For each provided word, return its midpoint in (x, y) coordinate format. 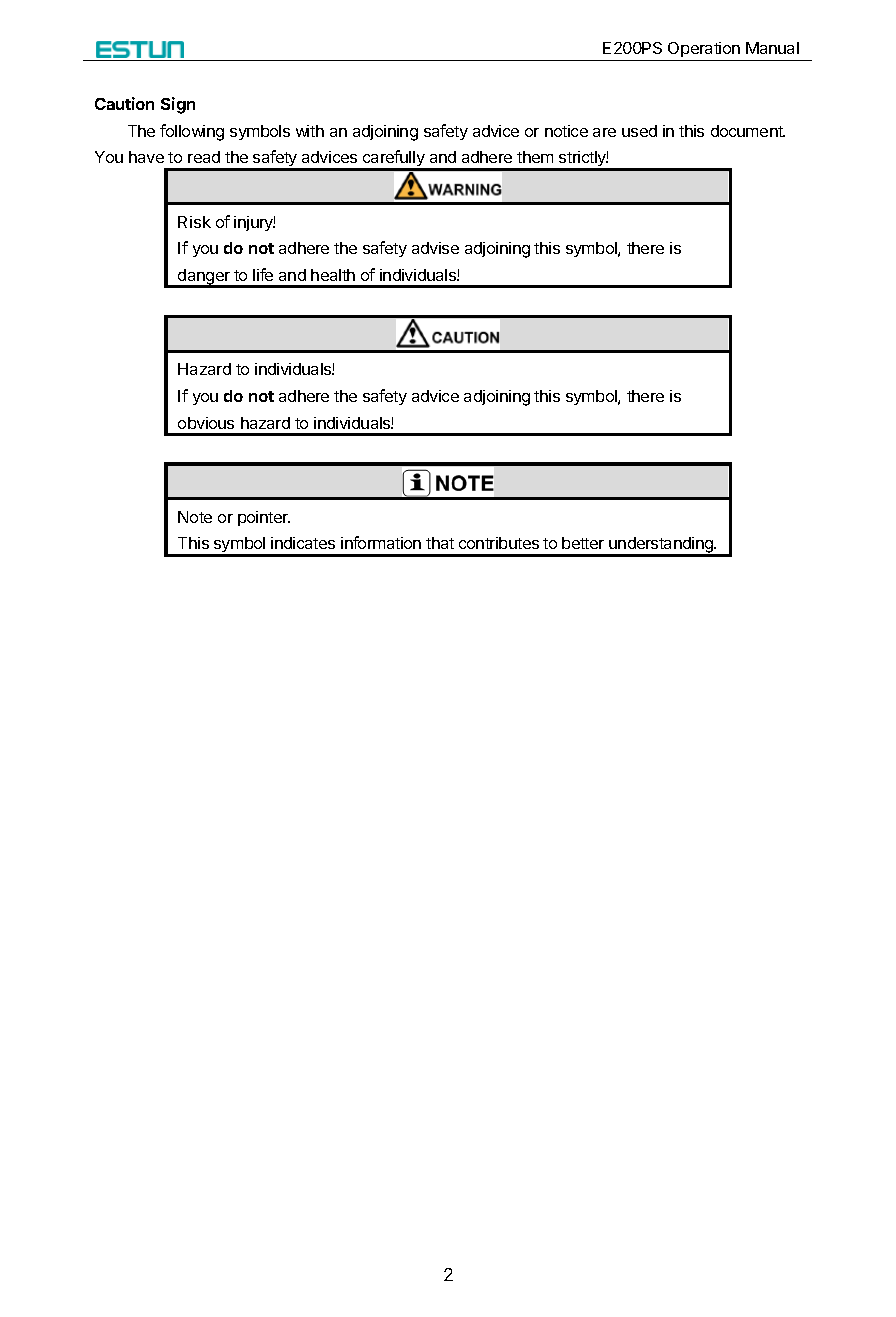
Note (195, 517)
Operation (704, 49)
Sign (178, 105)
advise (435, 248)
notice (566, 131)
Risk (194, 222)
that (440, 543)
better (583, 543)
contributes (499, 543)
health (333, 275)
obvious (206, 423)
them (535, 157)
